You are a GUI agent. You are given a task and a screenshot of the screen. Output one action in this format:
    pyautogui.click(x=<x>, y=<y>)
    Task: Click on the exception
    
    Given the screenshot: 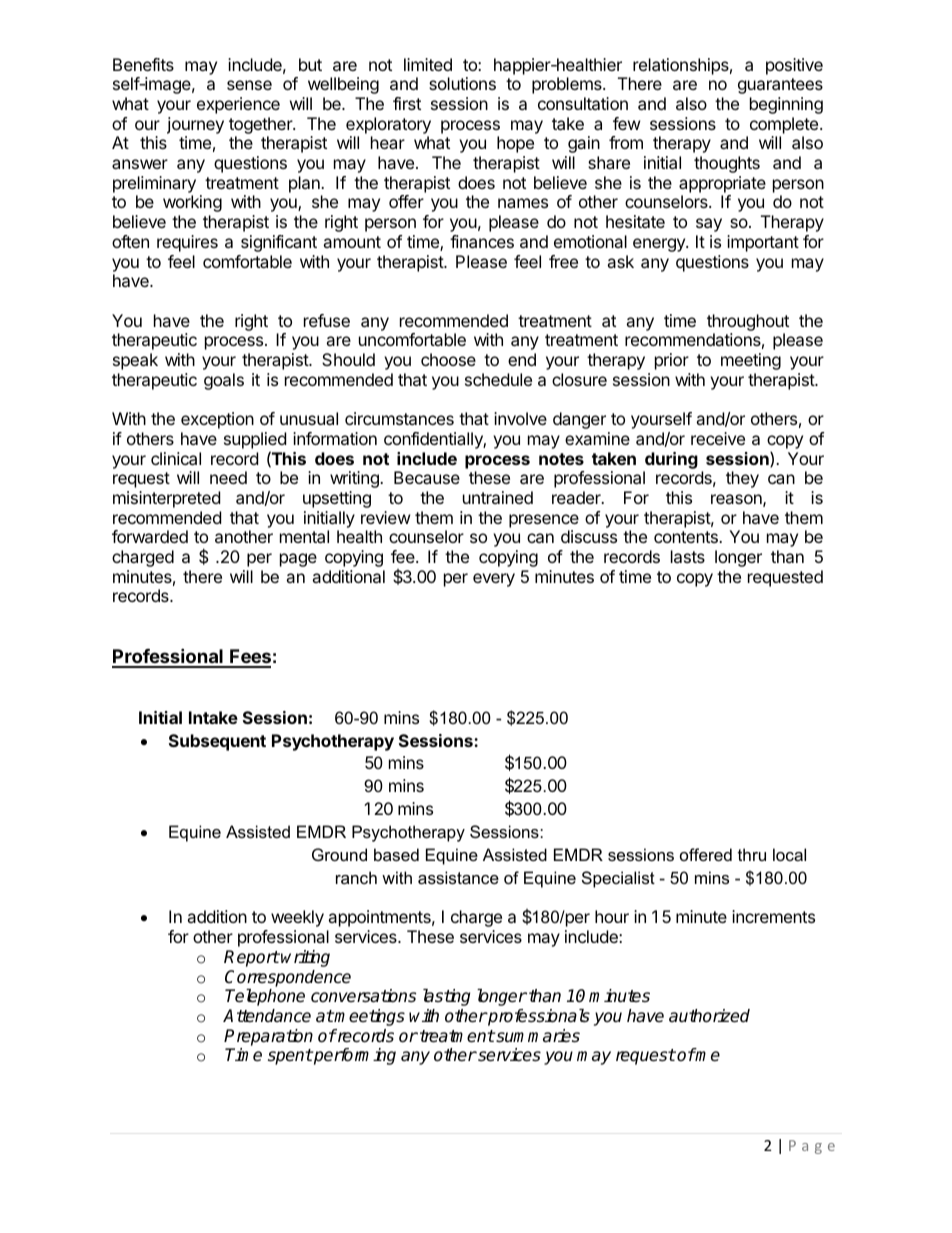 What is the action you would take?
    pyautogui.click(x=217, y=420)
